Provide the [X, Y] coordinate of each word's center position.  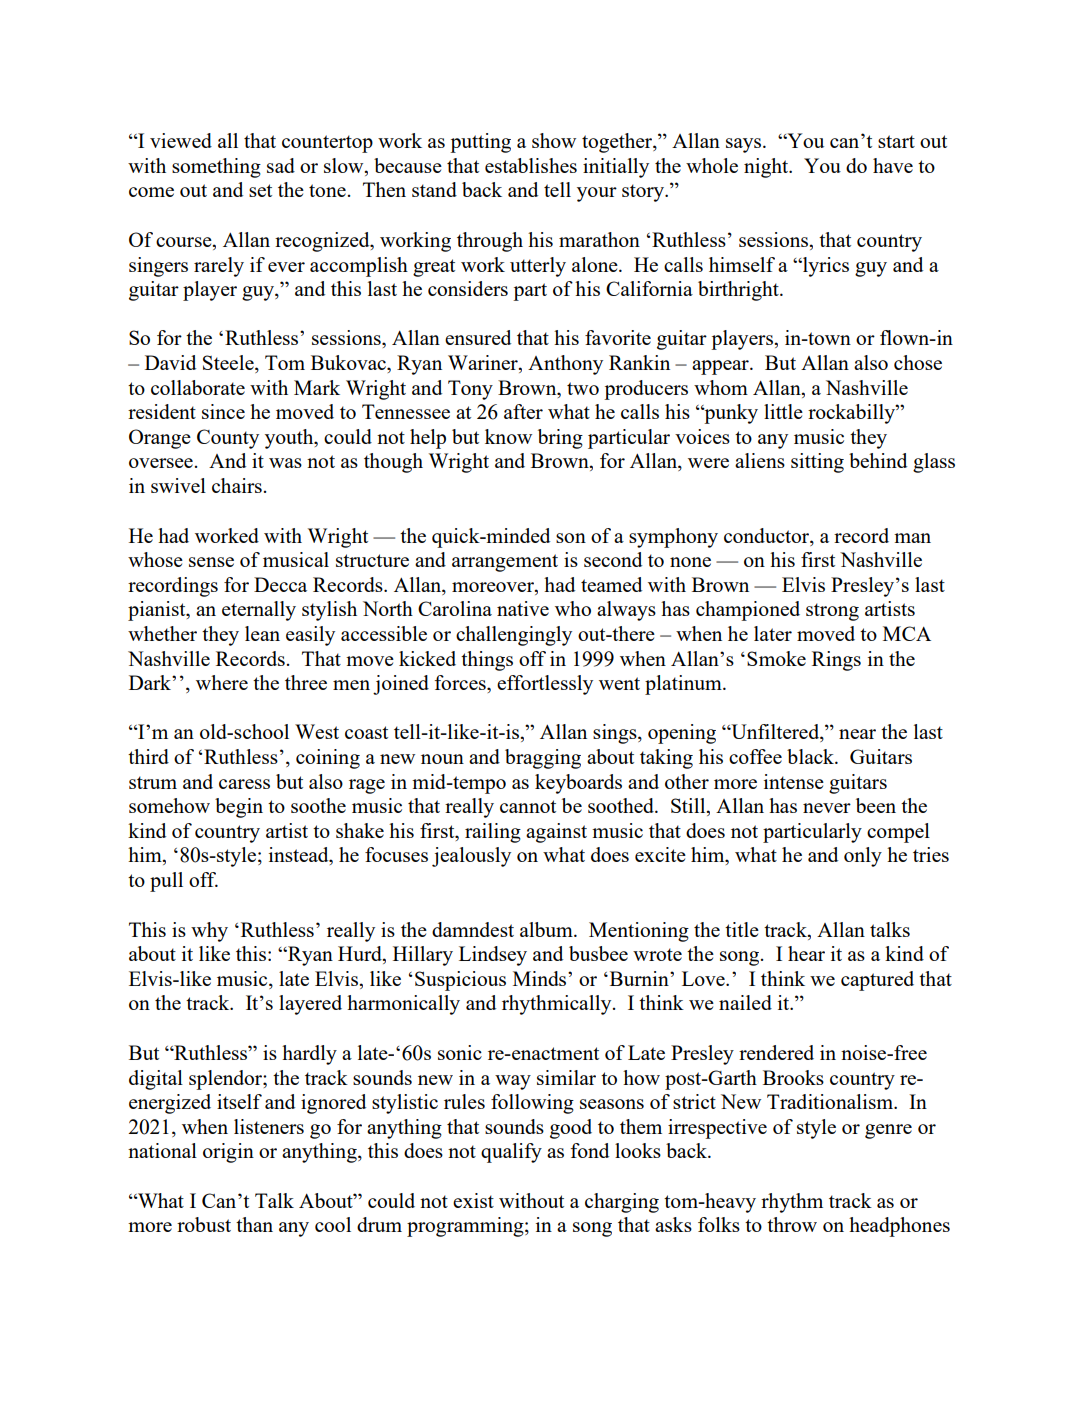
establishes [531, 165]
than [254, 1224]
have [893, 165]
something [216, 168]
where [222, 682]
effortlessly [545, 685]
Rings [836, 661]
